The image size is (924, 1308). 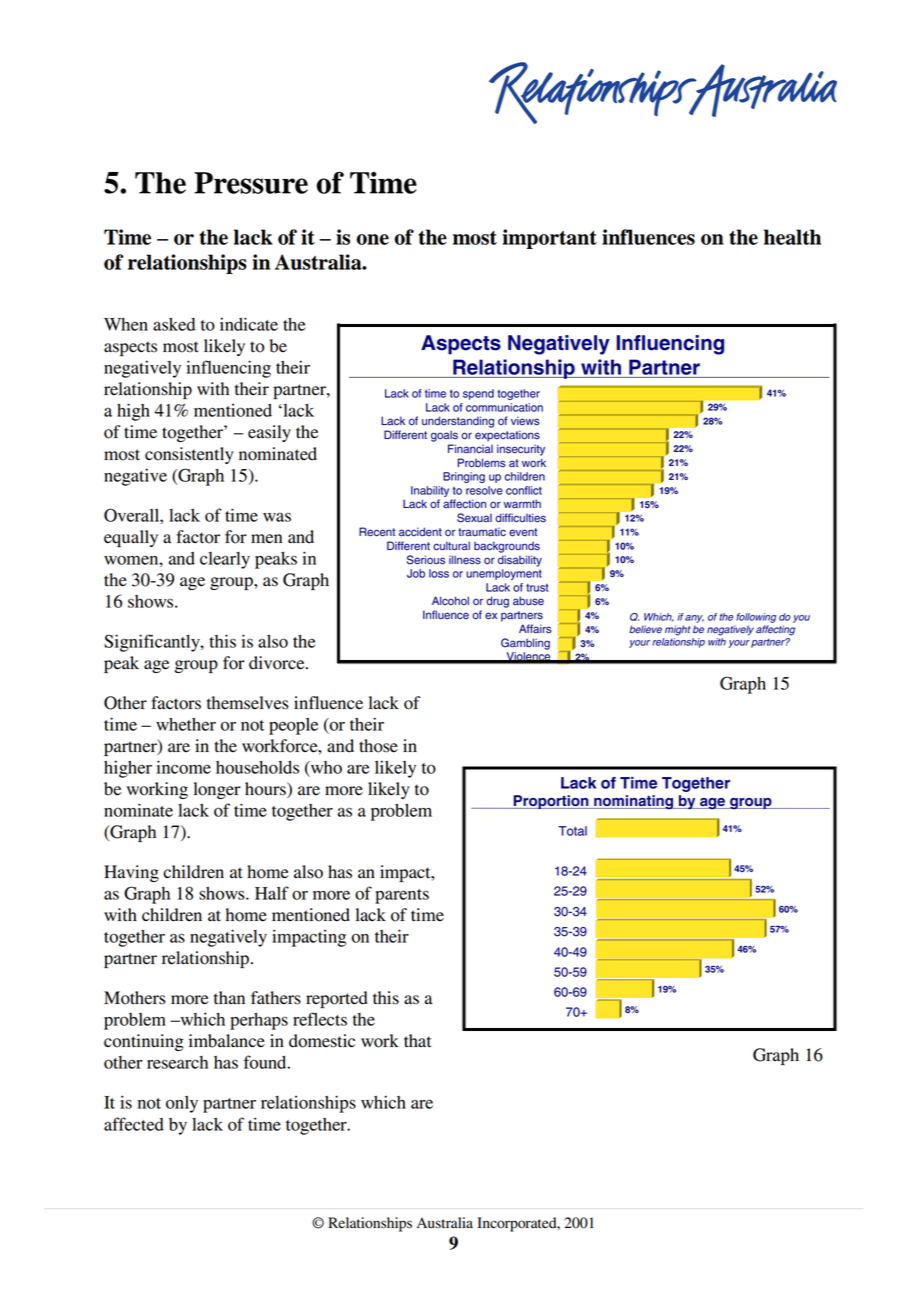 I want to click on divorce, so click(x=278, y=663).
